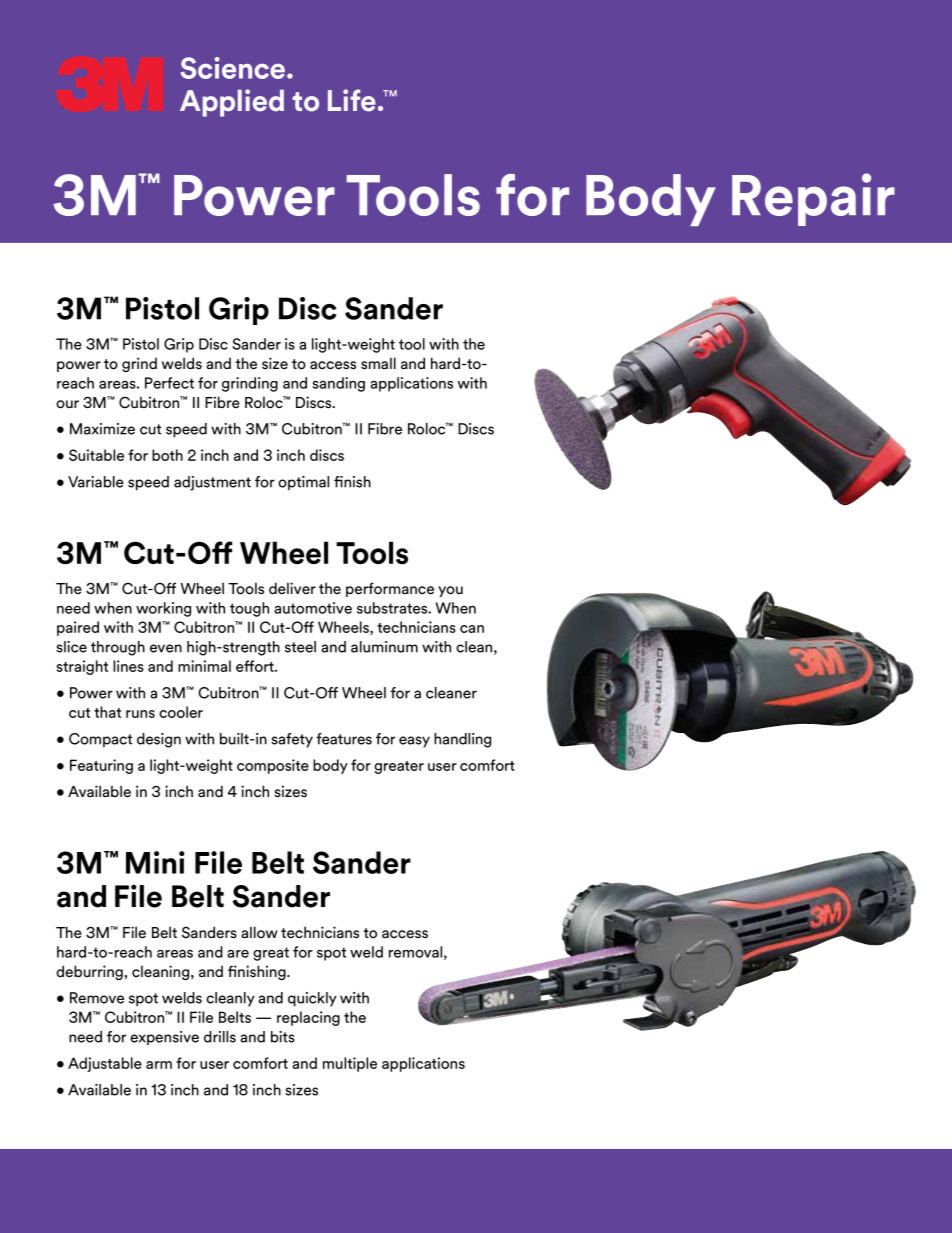 Image resolution: width=952 pixels, height=1233 pixels. Describe the element at coordinates (450, 591) in the image. I see `you` at that location.
